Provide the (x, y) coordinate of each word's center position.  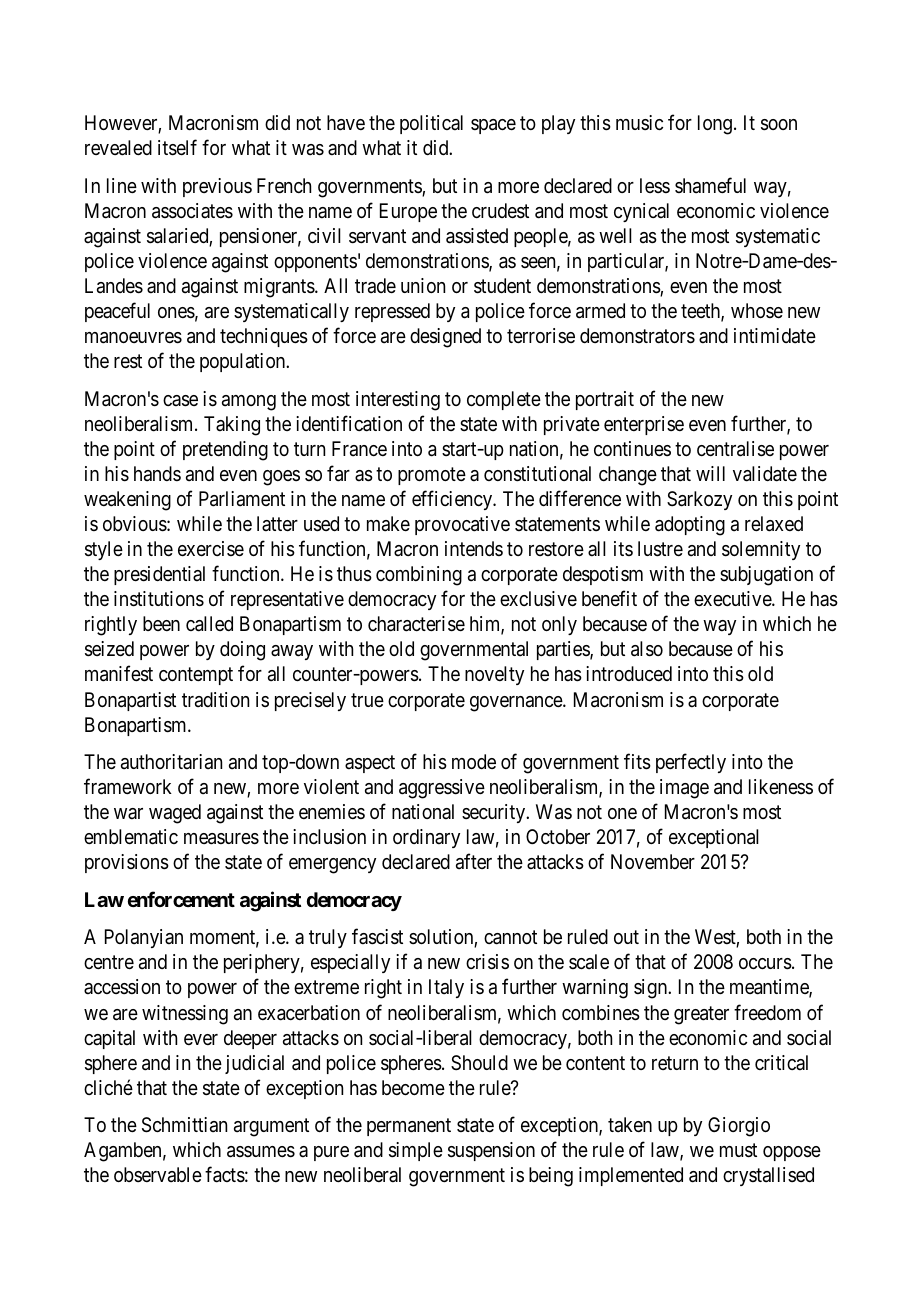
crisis (487, 962)
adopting (690, 526)
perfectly (691, 763)
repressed (392, 312)
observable (158, 1175)
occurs (765, 964)
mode (474, 761)
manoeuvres (133, 338)
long (715, 125)
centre (109, 963)
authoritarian (171, 762)
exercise (211, 549)
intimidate (775, 336)
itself (177, 147)
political (431, 124)
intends (474, 548)
